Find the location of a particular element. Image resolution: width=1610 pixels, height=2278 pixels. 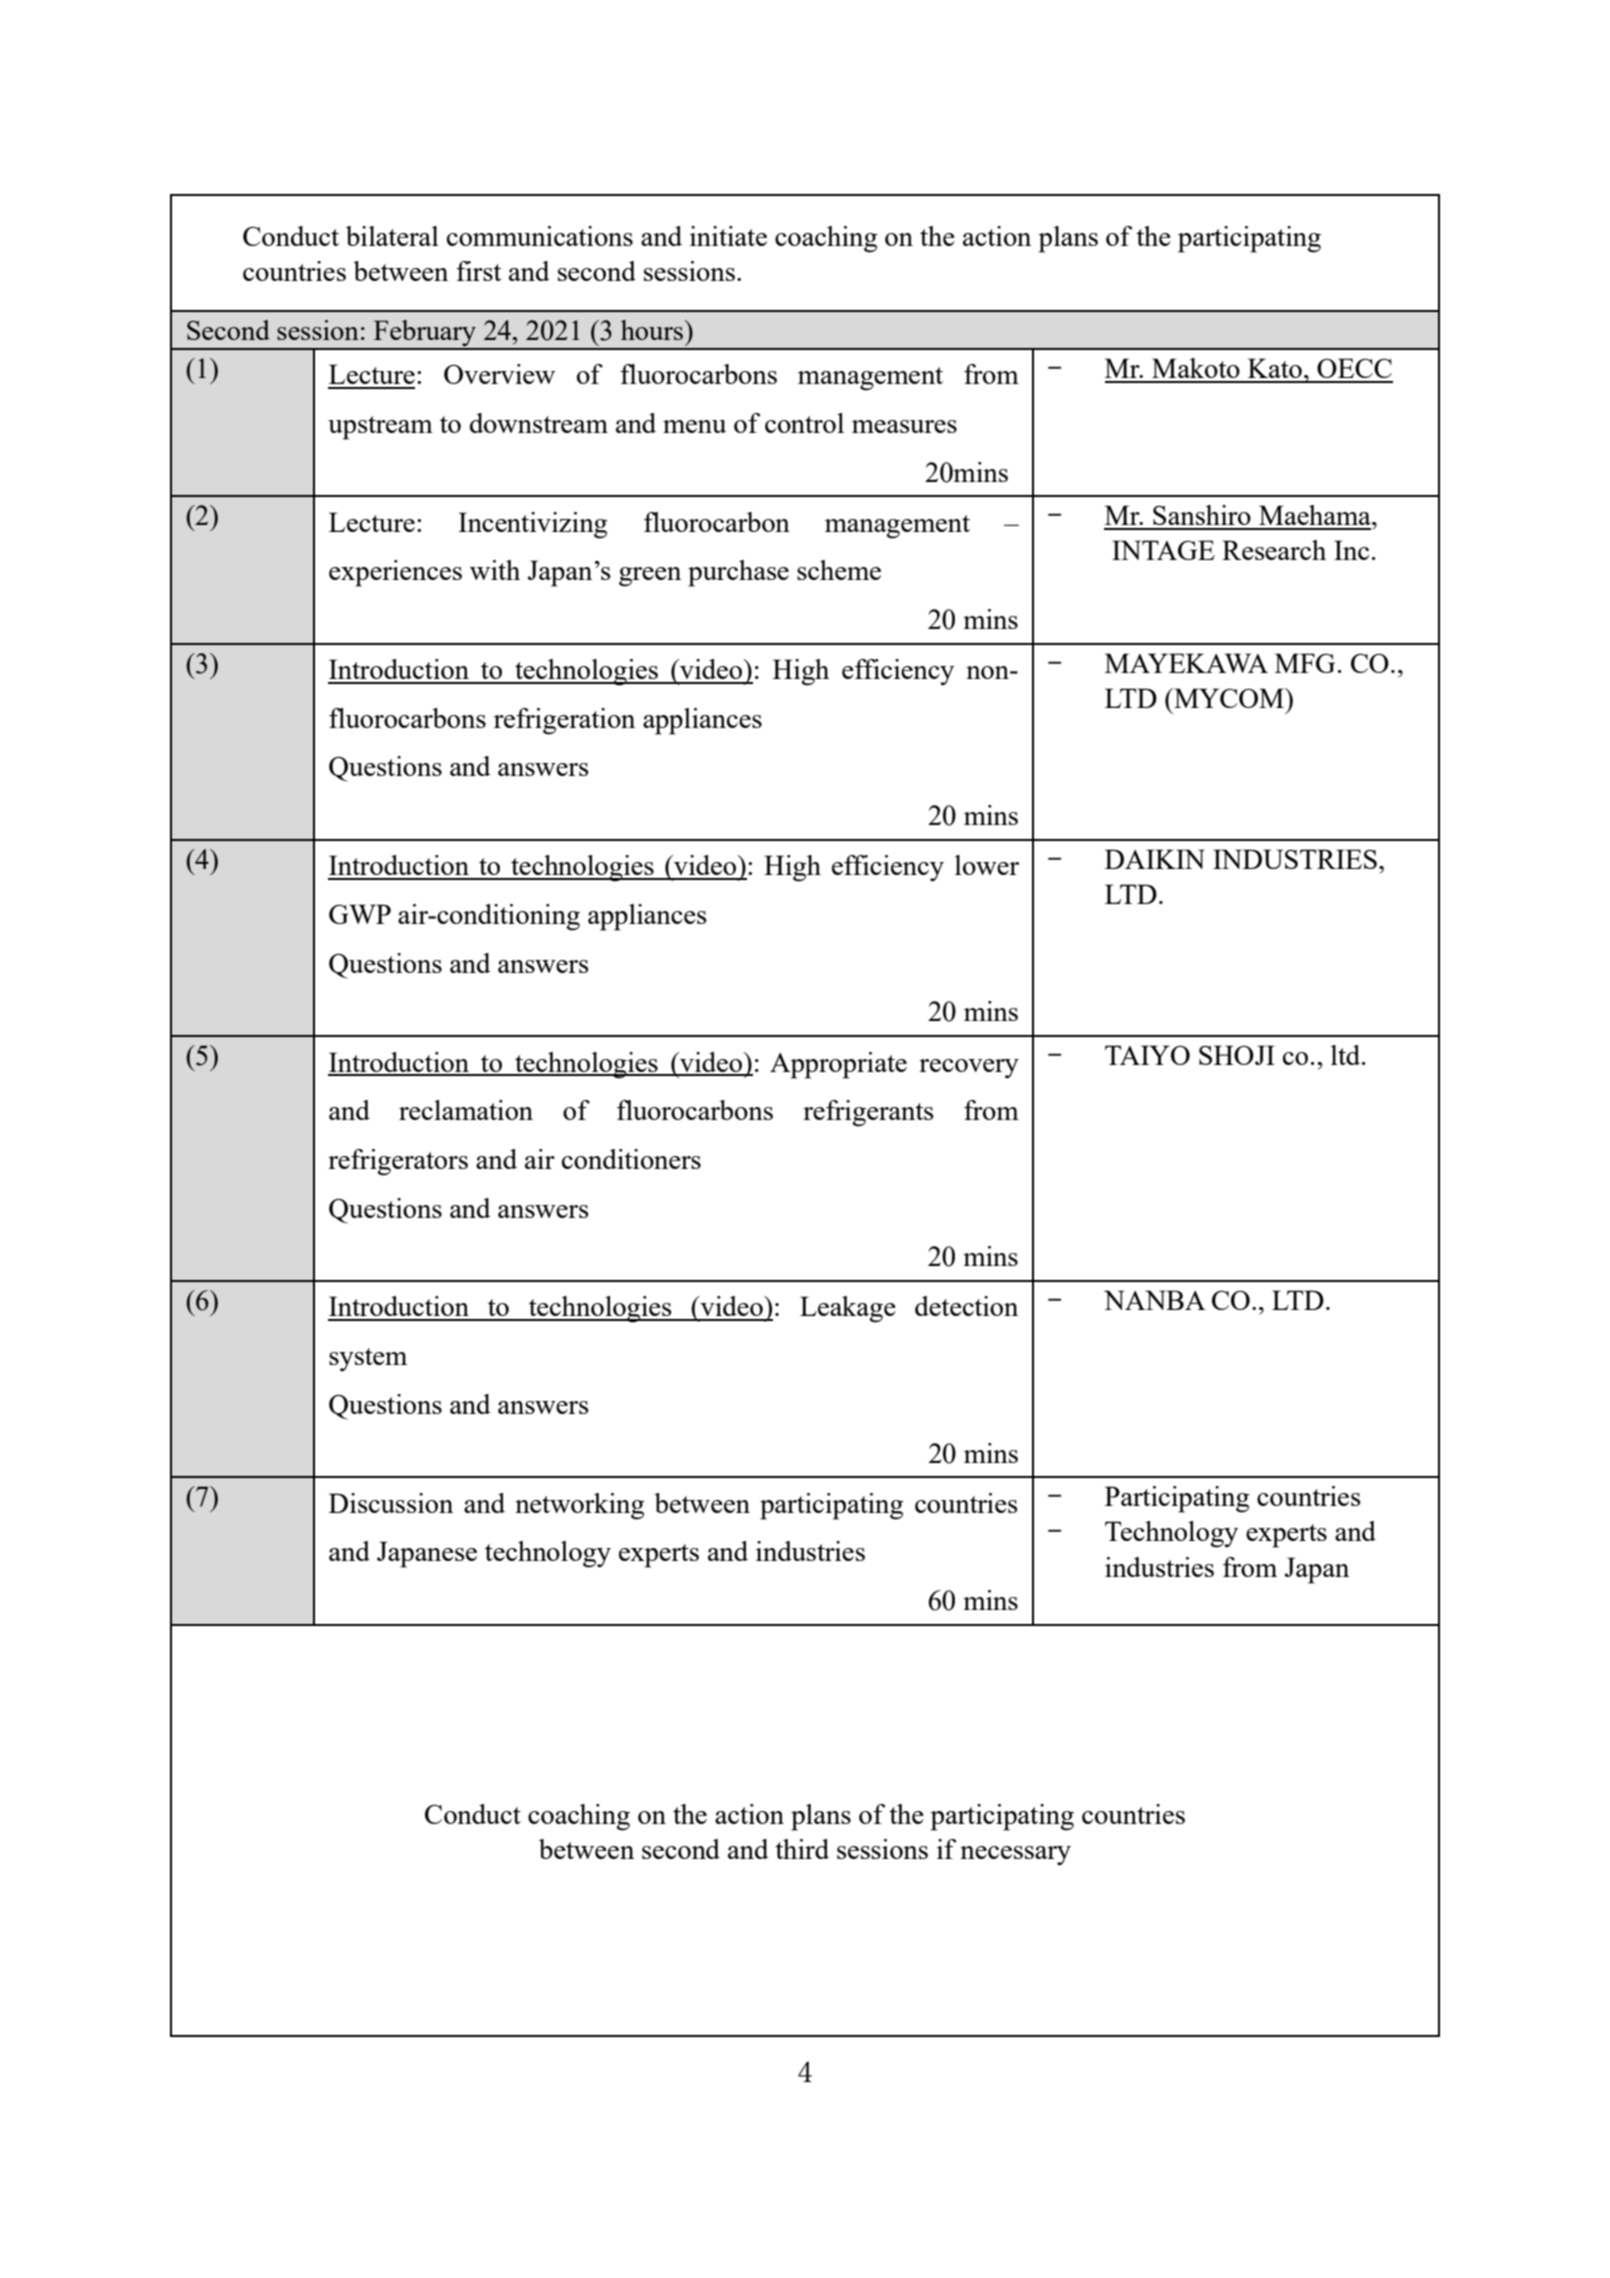

first is located at coordinates (478, 271).
